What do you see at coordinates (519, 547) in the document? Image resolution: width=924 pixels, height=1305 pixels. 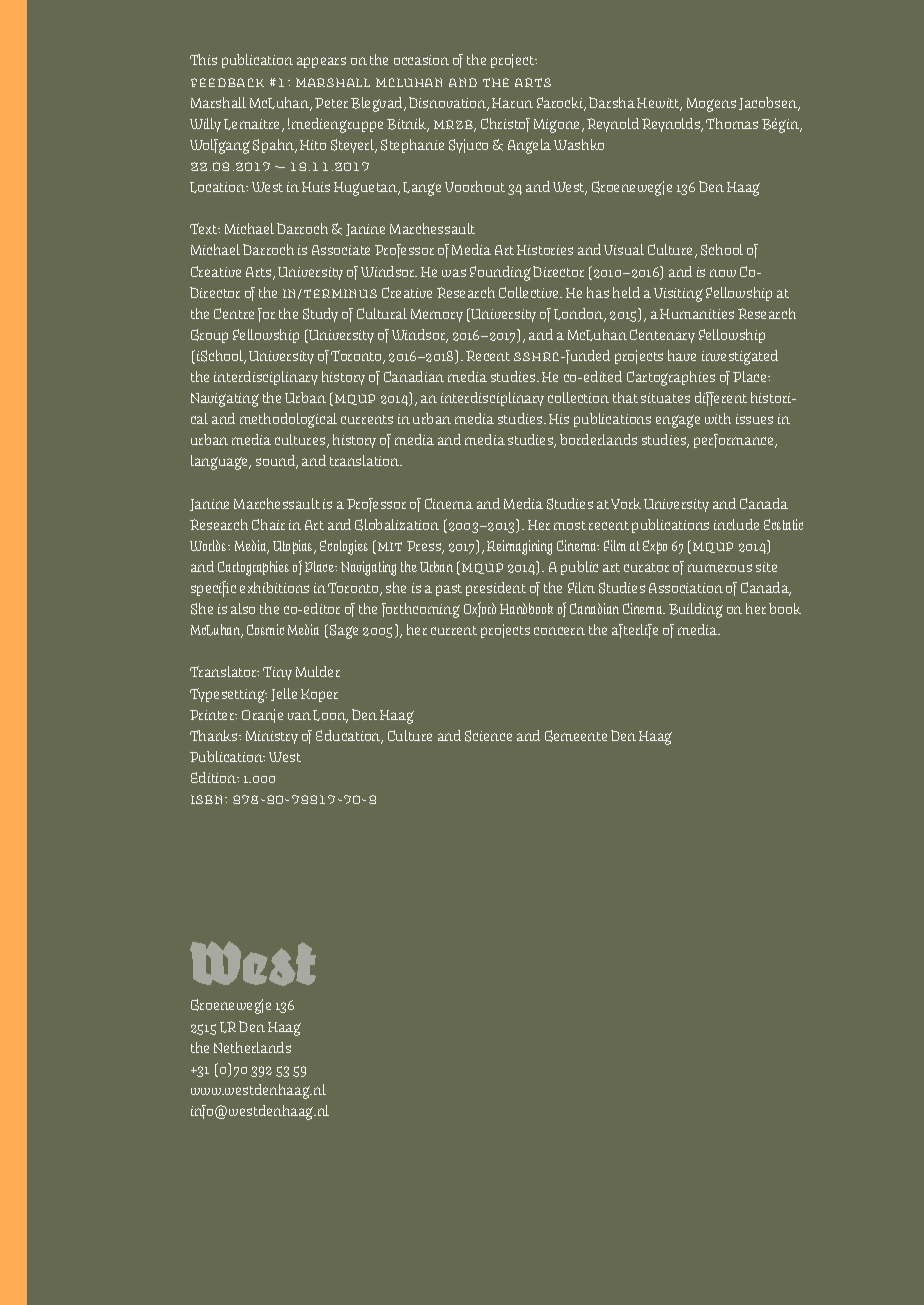 I see `Reimagining` at bounding box center [519, 547].
